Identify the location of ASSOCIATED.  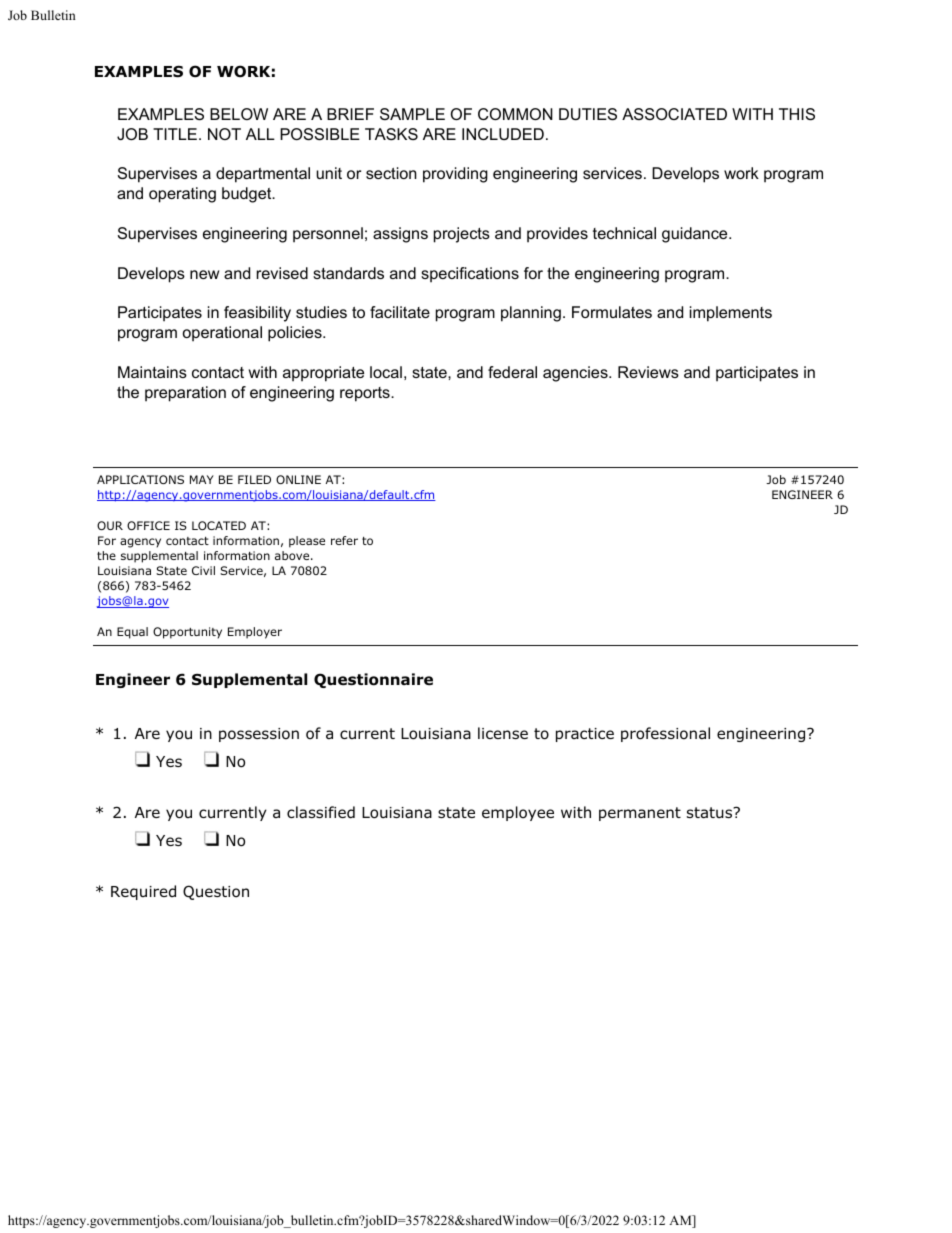
(674, 114).
